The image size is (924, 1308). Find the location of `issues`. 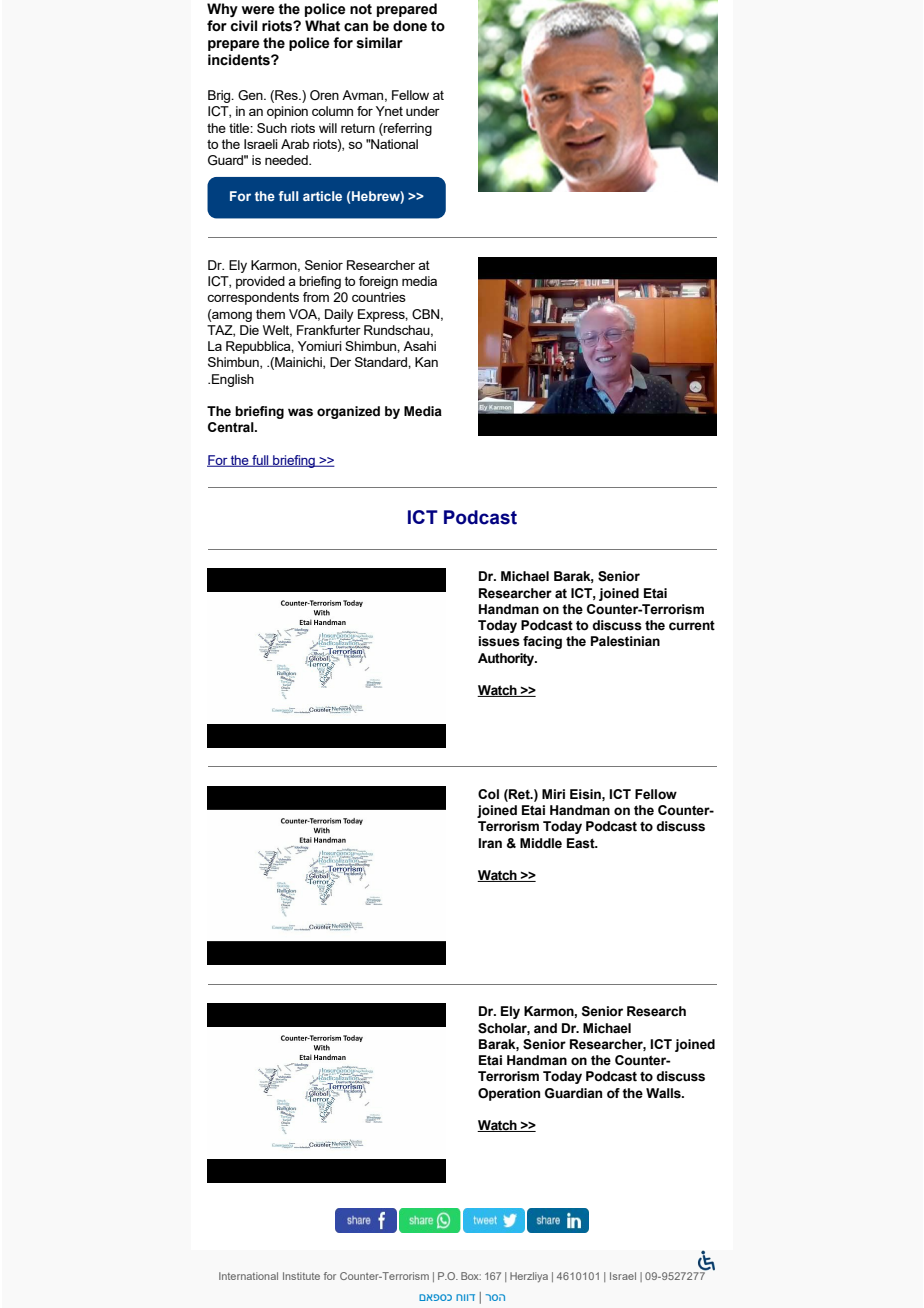

issues is located at coordinates (499, 641).
